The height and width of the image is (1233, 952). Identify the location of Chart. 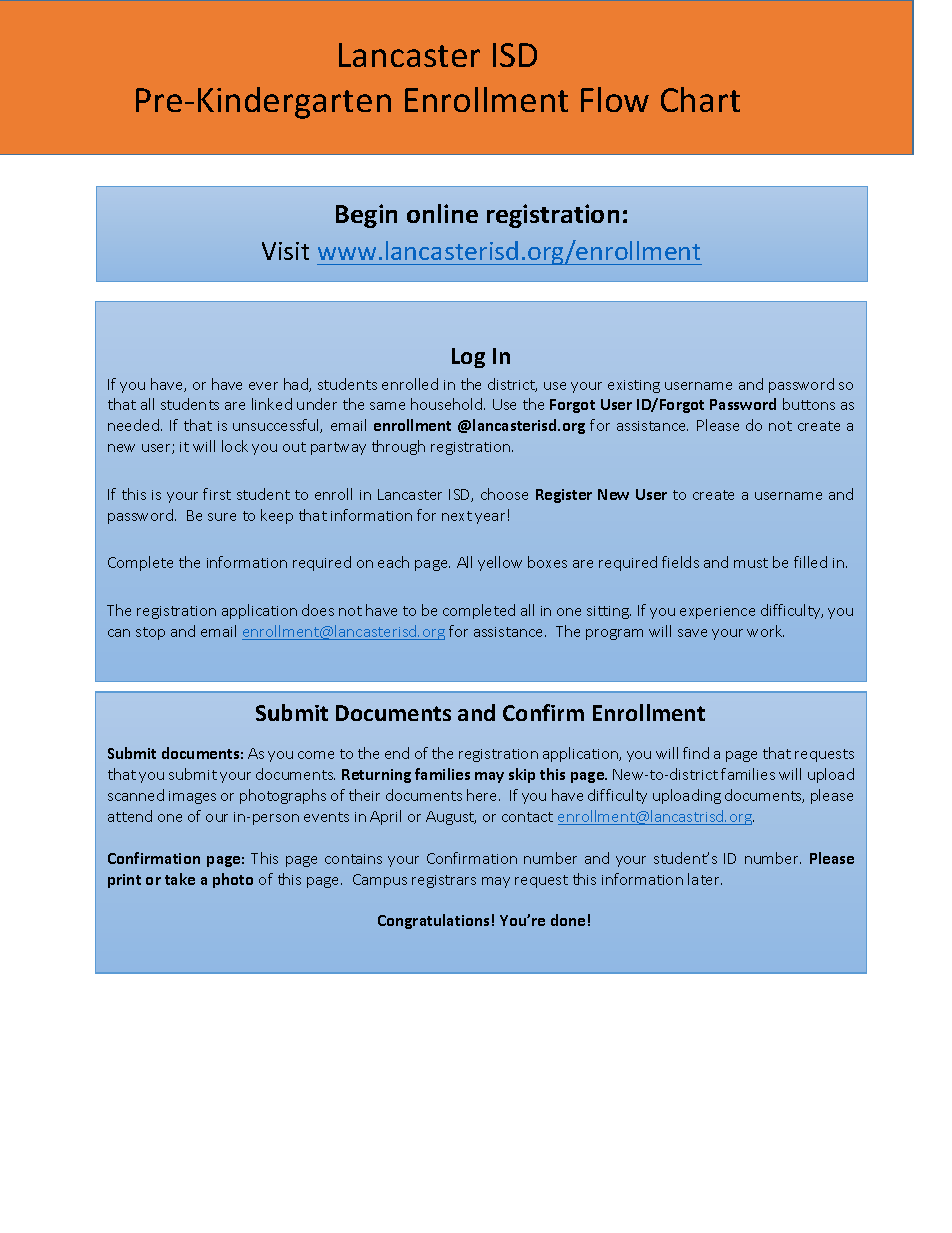
(700, 99).
